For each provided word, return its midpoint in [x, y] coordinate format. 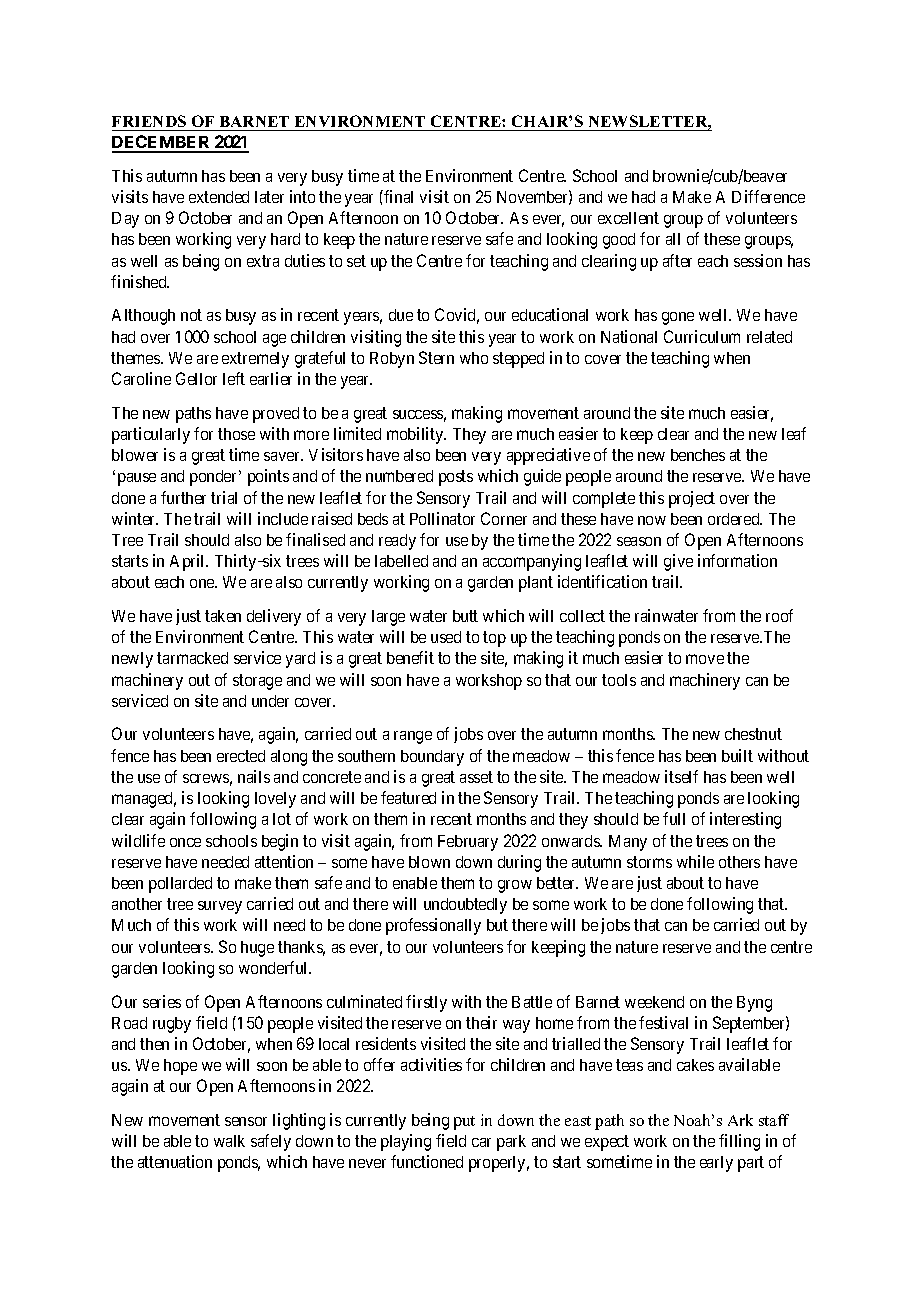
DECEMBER [162, 143]
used [446, 637]
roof [779, 615]
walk [229, 1141]
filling [739, 1142]
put [464, 1123]
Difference [768, 196]
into [302, 196]
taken [223, 616]
